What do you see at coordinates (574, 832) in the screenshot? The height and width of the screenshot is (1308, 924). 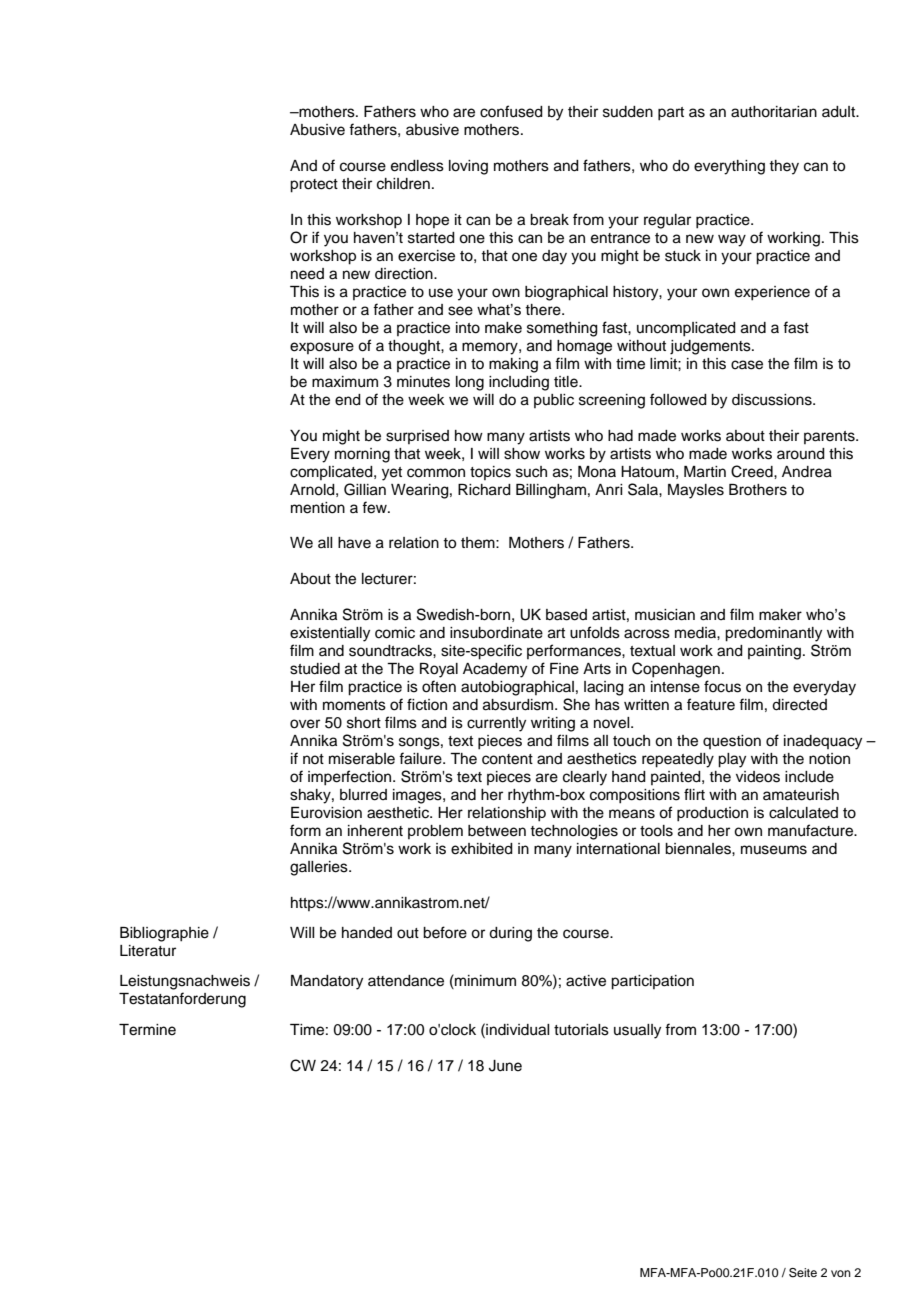 I see `technologies` at bounding box center [574, 832].
